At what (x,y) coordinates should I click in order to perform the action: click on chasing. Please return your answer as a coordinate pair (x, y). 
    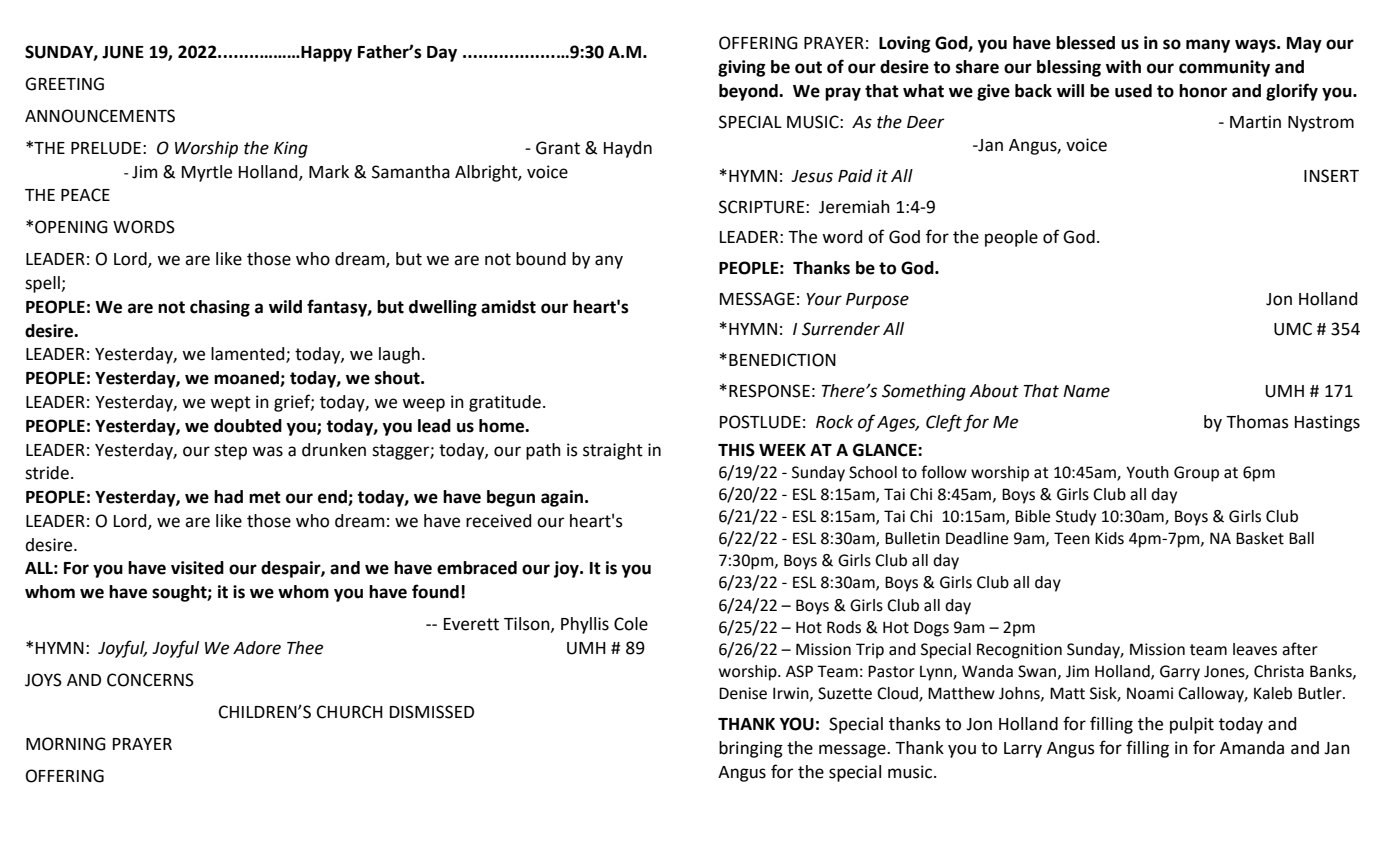
    Looking at the image, I should click on (220, 308).
